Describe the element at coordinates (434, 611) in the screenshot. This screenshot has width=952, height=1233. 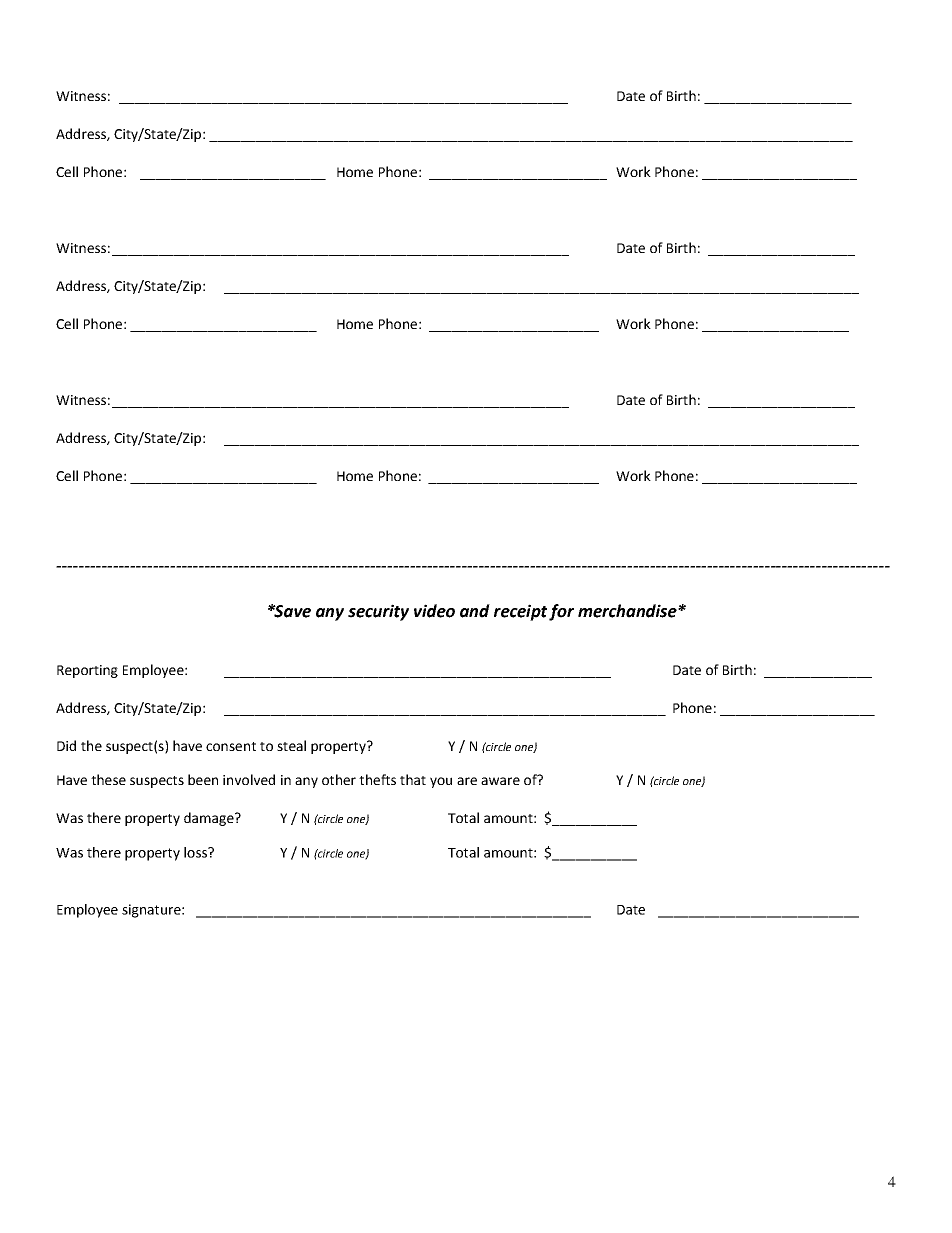
I see `video` at that location.
